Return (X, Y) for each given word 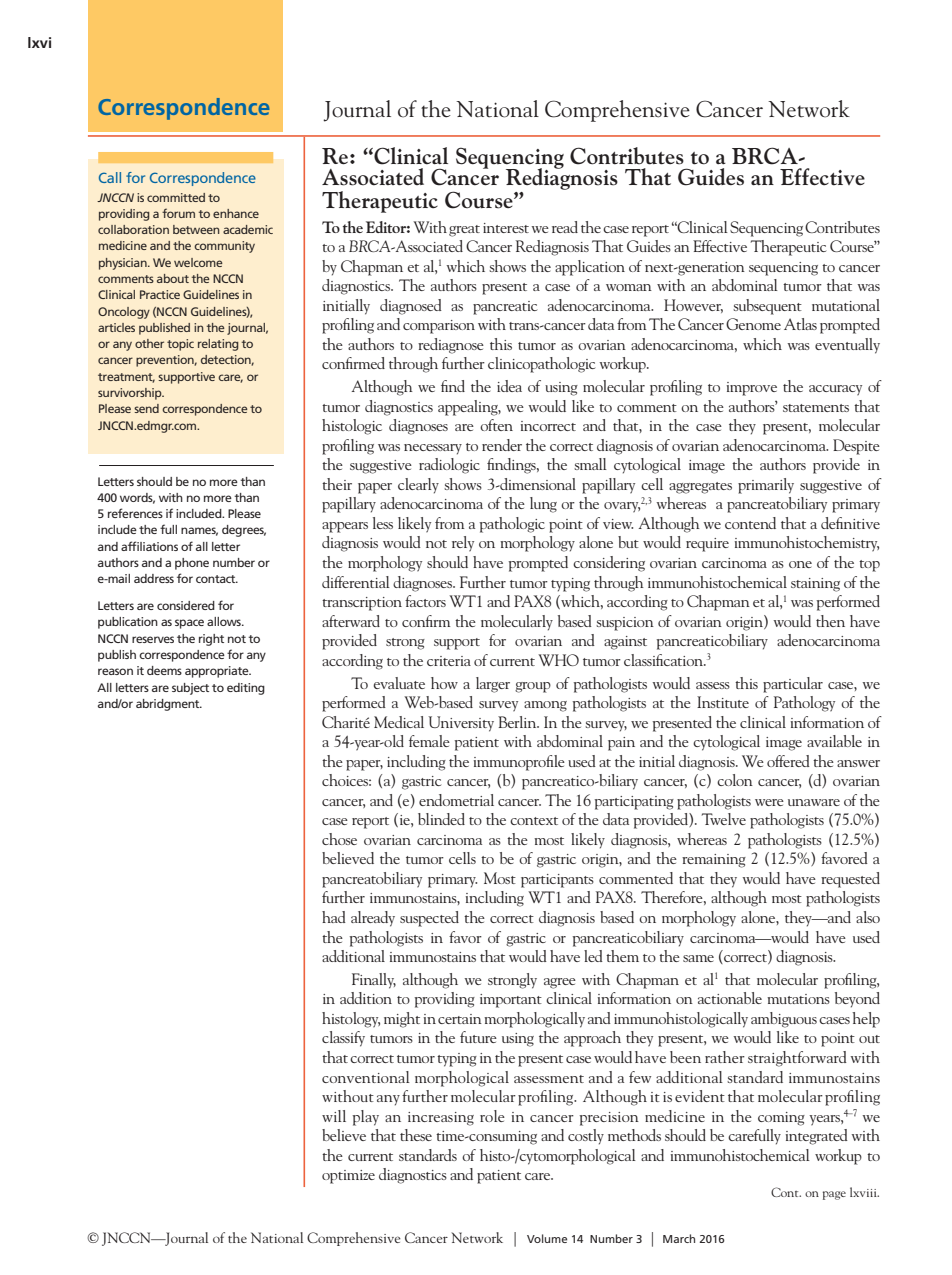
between (196, 229)
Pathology (804, 704)
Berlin (518, 722)
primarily (766, 486)
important (511, 1001)
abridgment (169, 705)
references (135, 513)
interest (506, 228)
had (334, 917)
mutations (798, 999)
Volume (547, 1238)
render (502, 445)
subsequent (767, 307)
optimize (348, 1177)
